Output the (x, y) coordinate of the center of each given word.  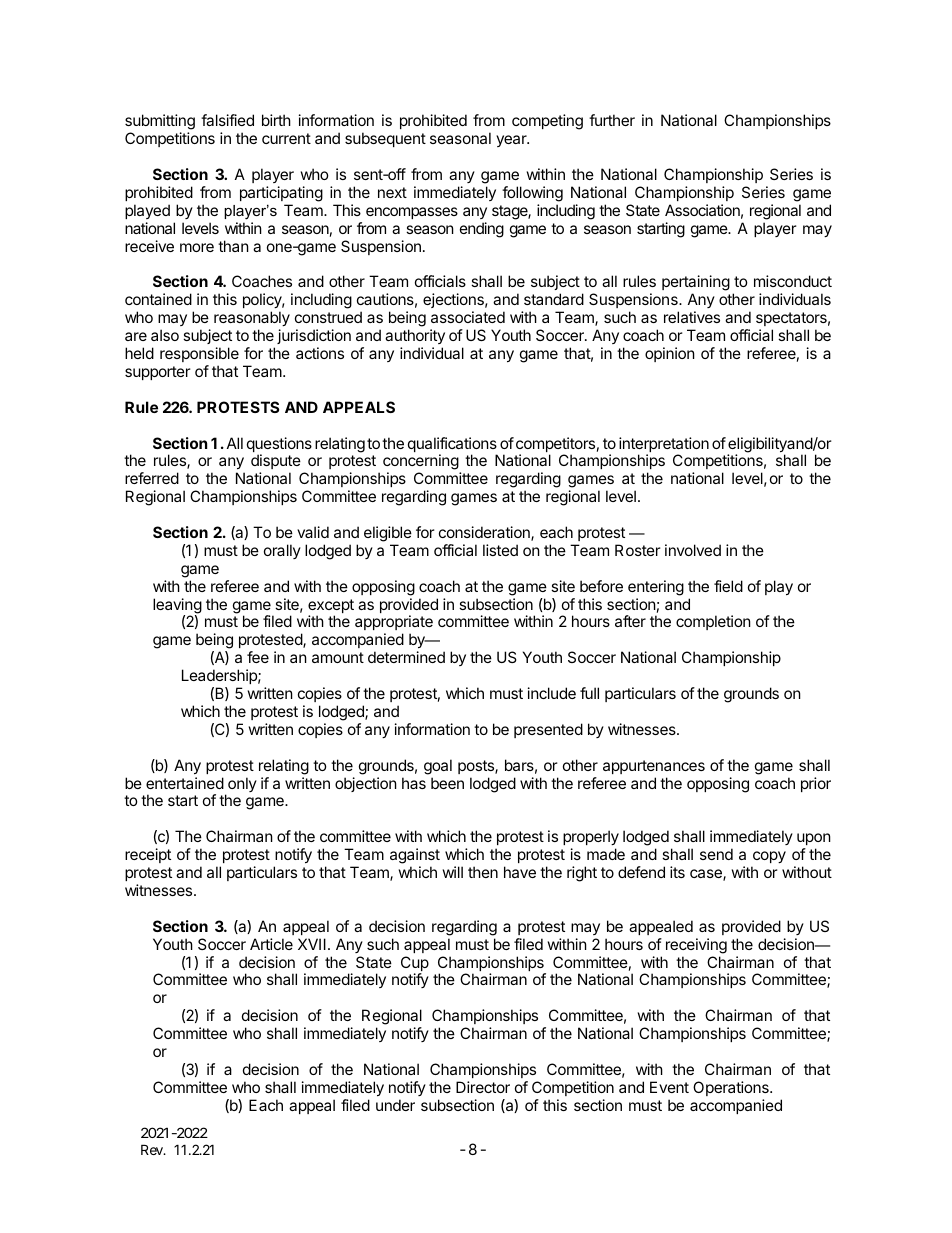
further (612, 120)
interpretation (664, 446)
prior (816, 784)
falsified (227, 120)
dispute (276, 463)
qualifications (452, 446)
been (447, 783)
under (395, 1105)
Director (483, 1087)
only (242, 784)
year (512, 141)
